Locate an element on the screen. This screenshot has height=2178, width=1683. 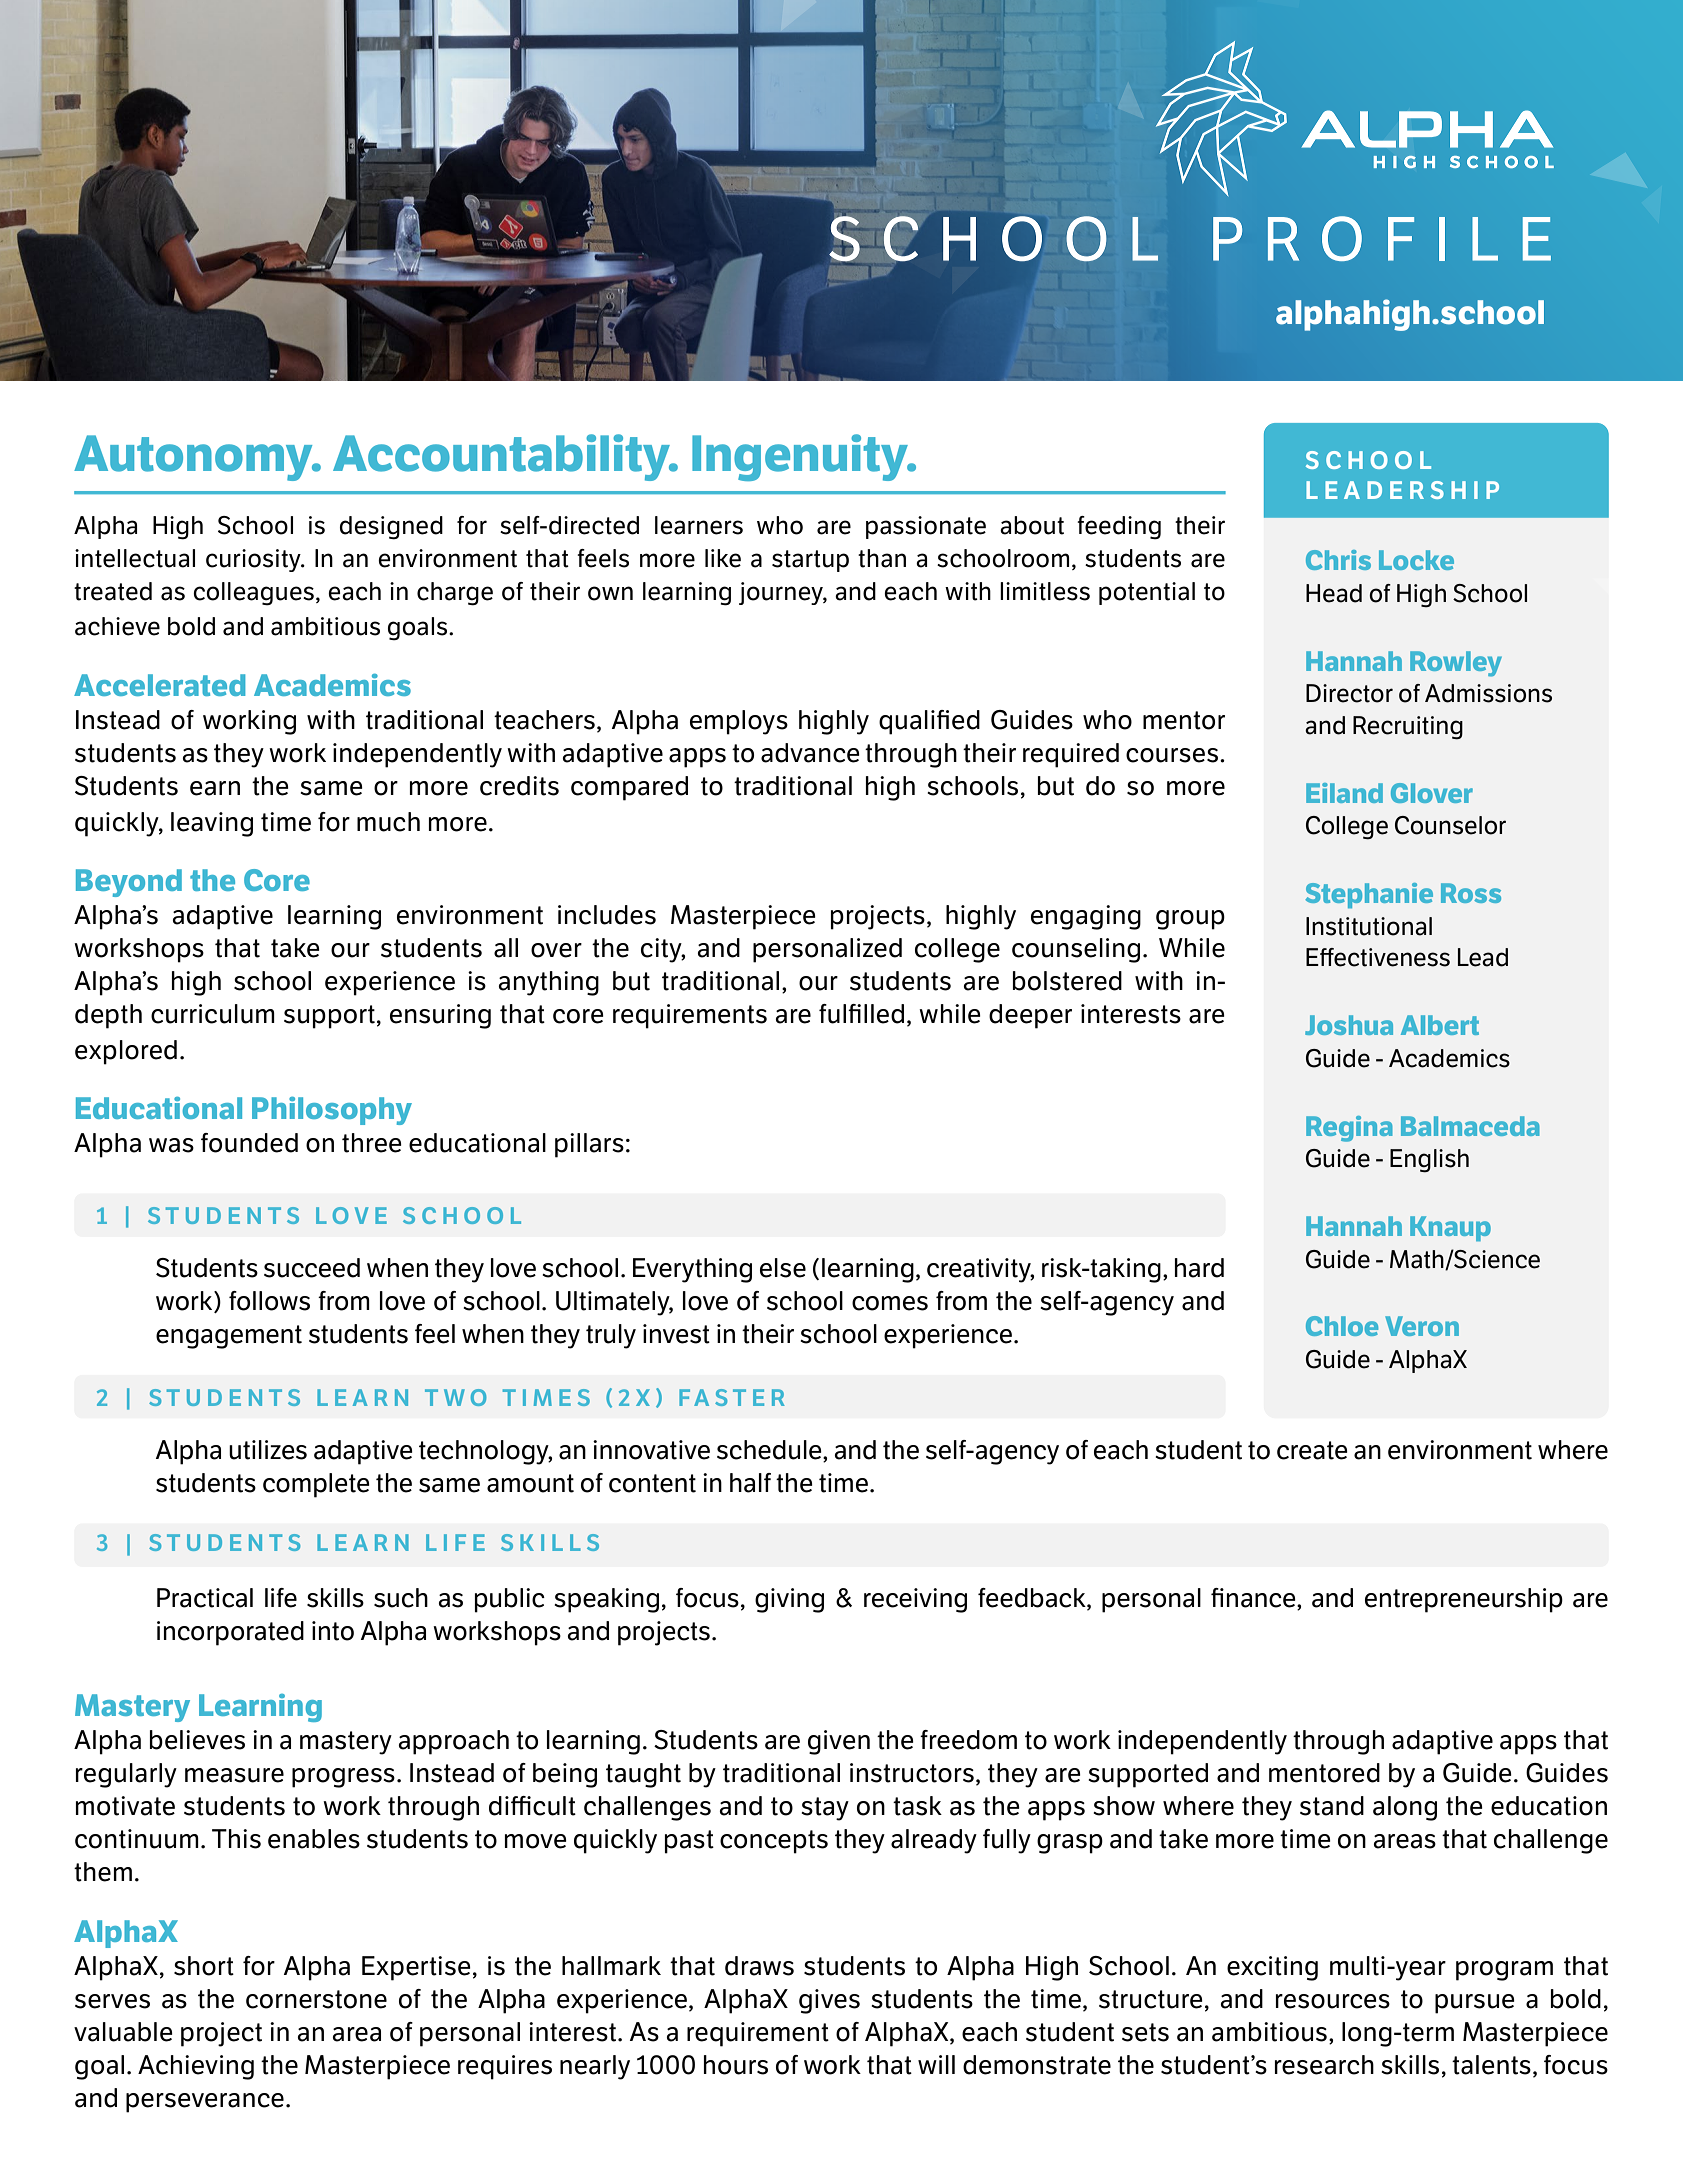
passionate is located at coordinates (926, 527).
